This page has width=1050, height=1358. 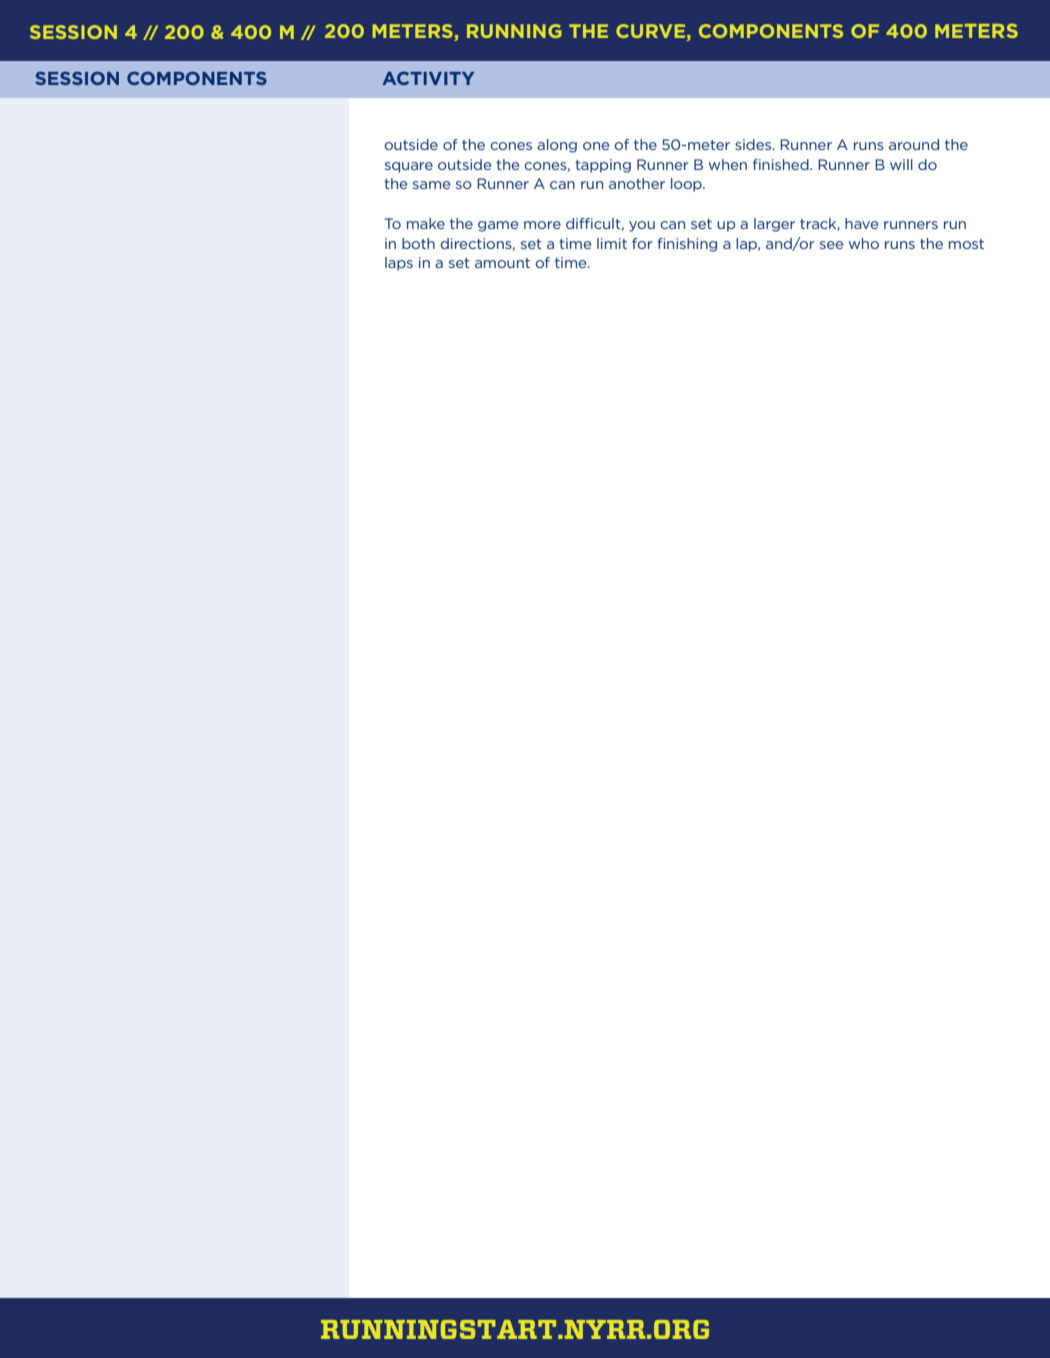 I want to click on amount, so click(x=502, y=263).
